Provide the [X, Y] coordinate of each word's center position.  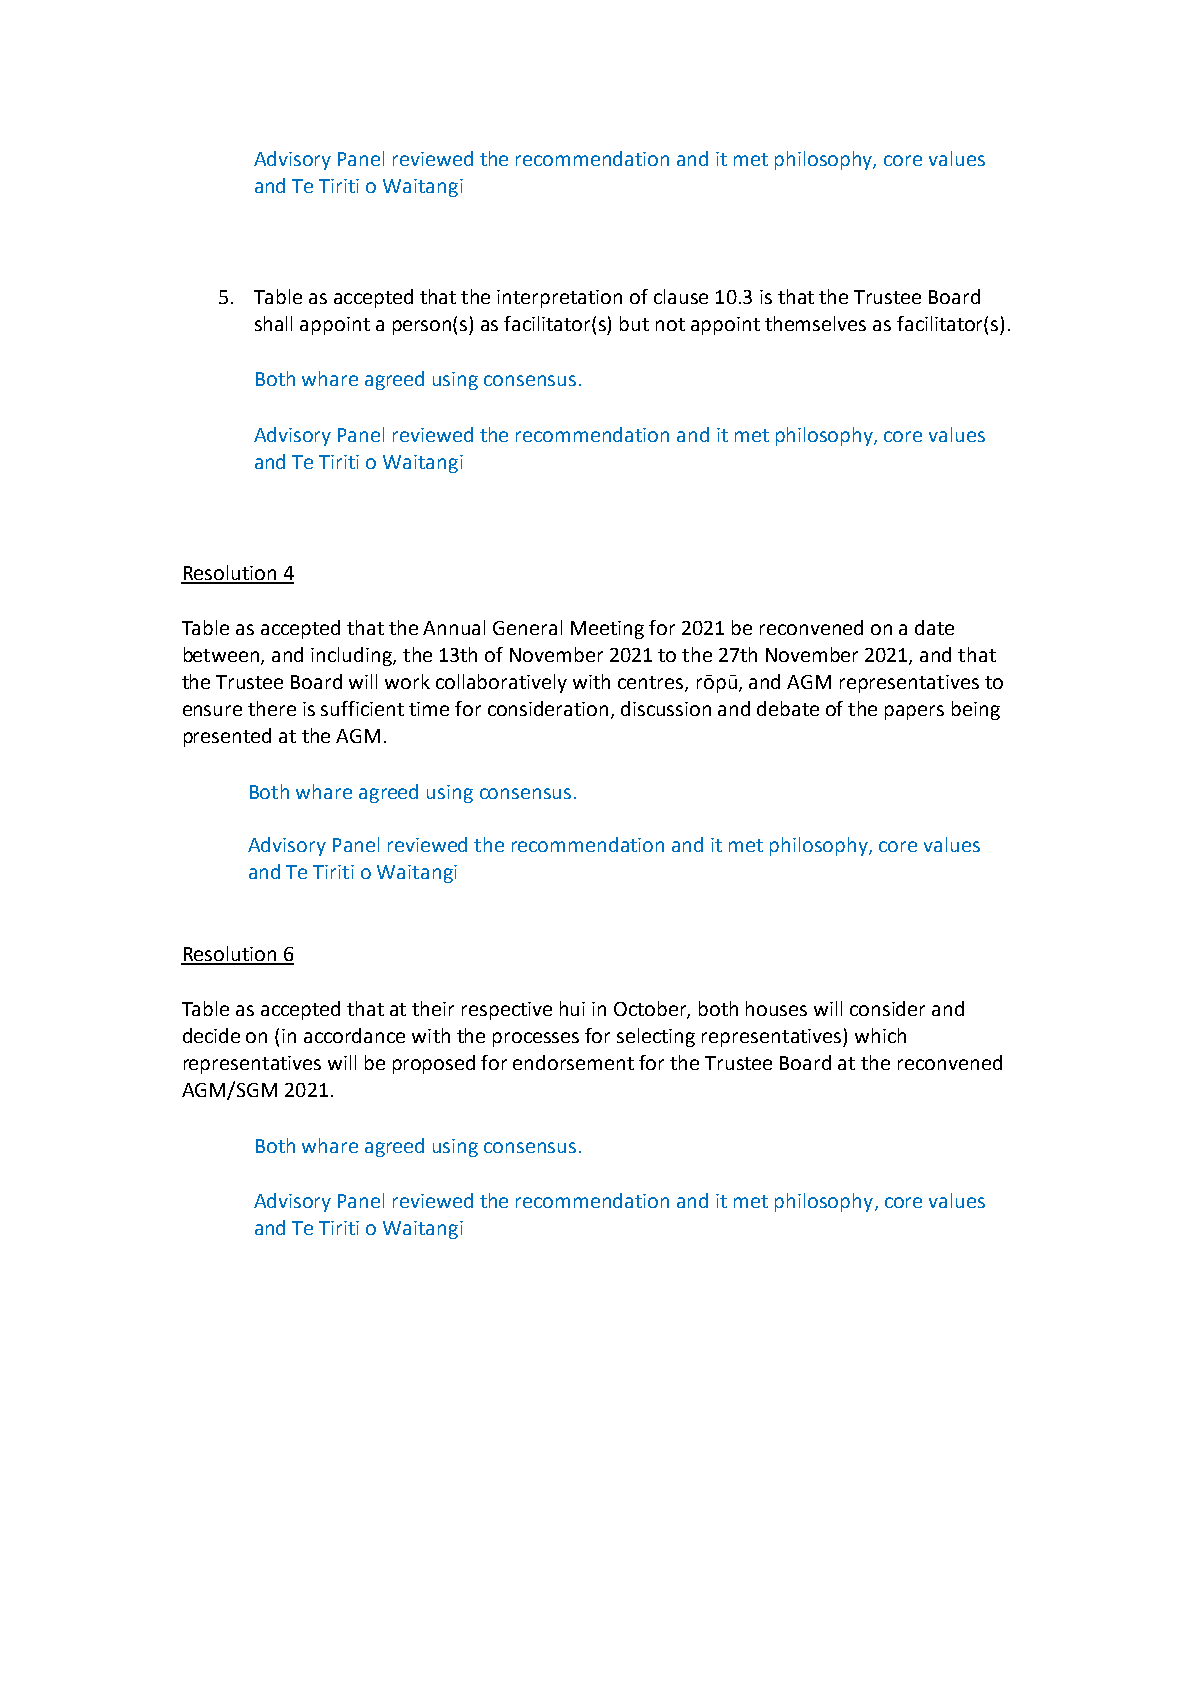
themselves [815, 323]
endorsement [573, 1062]
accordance [354, 1035]
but [634, 323]
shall [273, 323]
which [880, 1035]
